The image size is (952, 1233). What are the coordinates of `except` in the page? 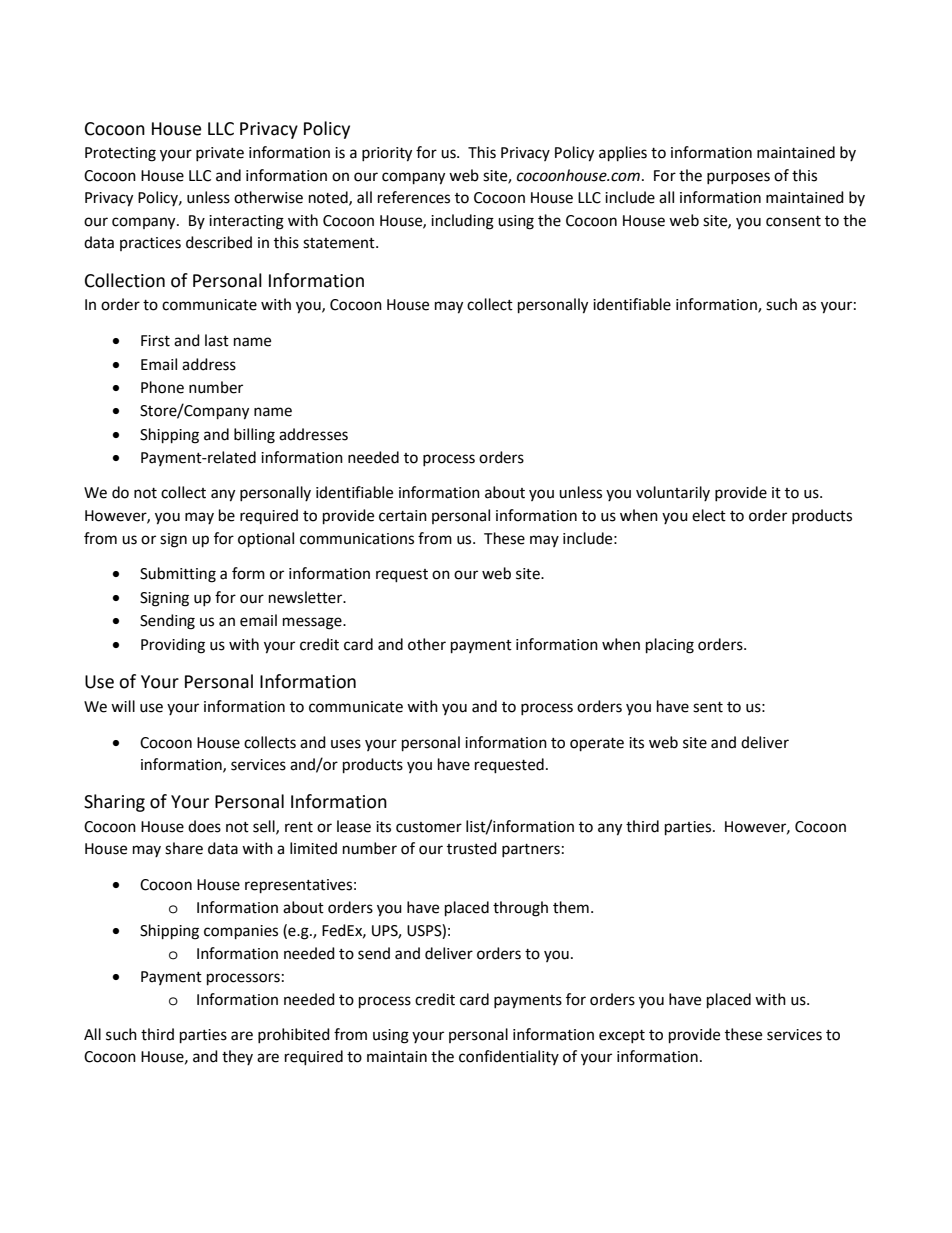 It's located at (622, 1036).
